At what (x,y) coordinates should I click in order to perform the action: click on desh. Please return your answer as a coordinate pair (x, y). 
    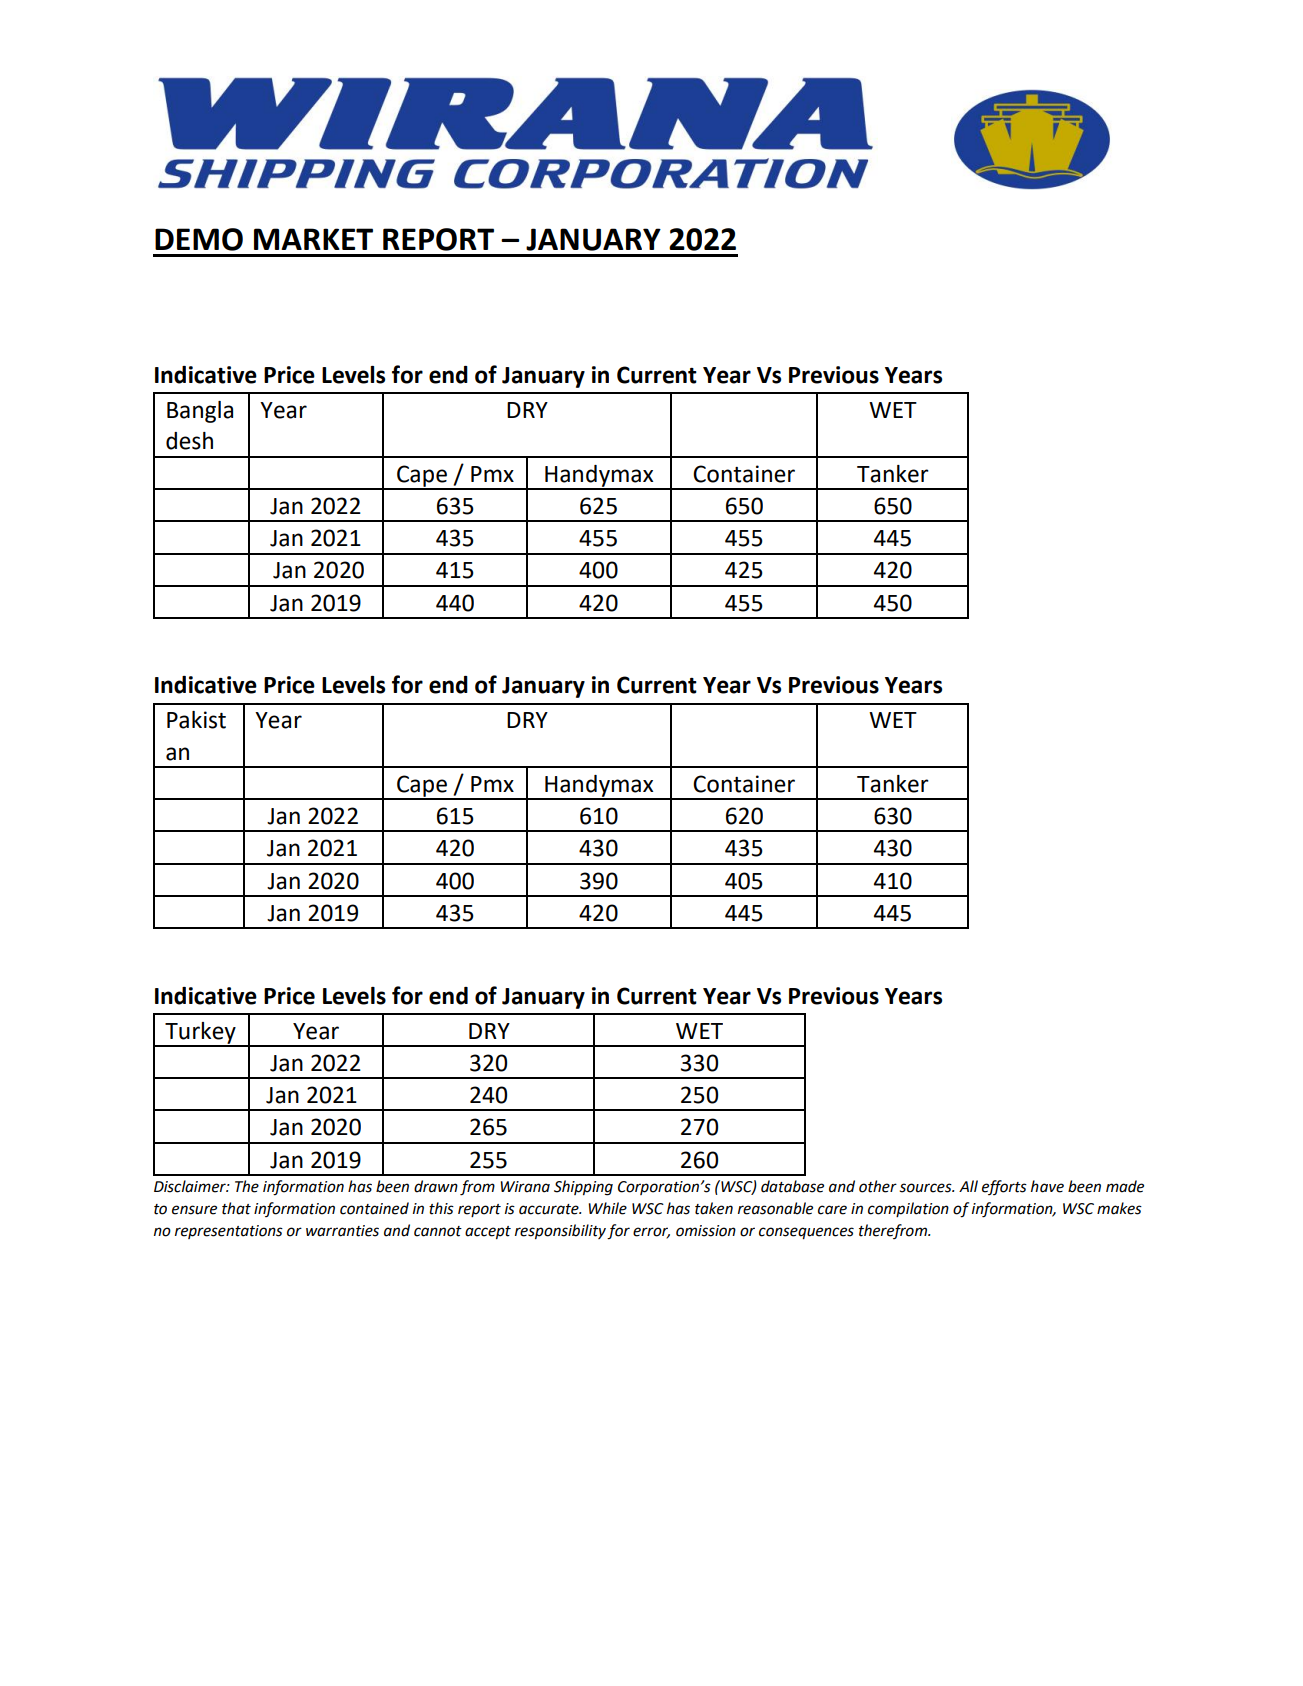
    Looking at the image, I should click on (189, 441).
